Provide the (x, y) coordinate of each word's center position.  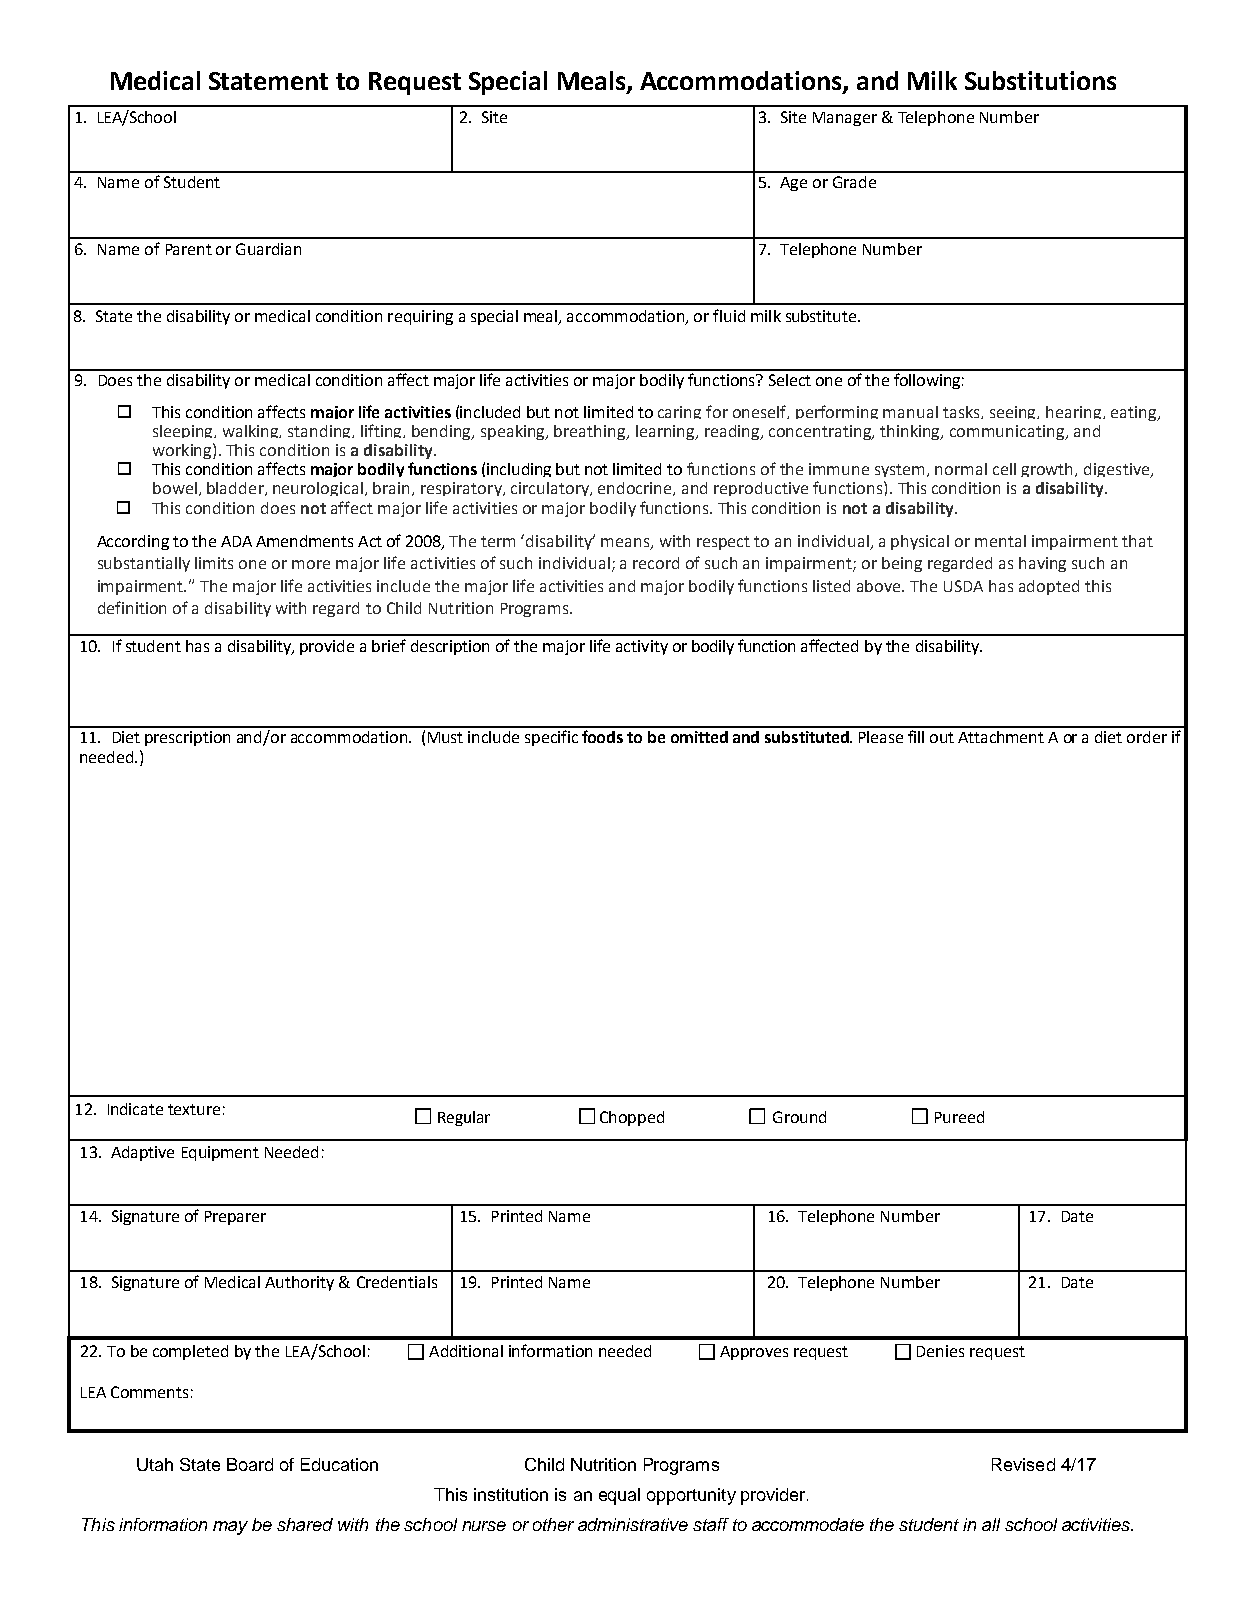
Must (445, 737)
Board (250, 1464)
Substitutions (1040, 80)
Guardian (268, 249)
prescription (187, 738)
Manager (845, 119)
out (942, 737)
